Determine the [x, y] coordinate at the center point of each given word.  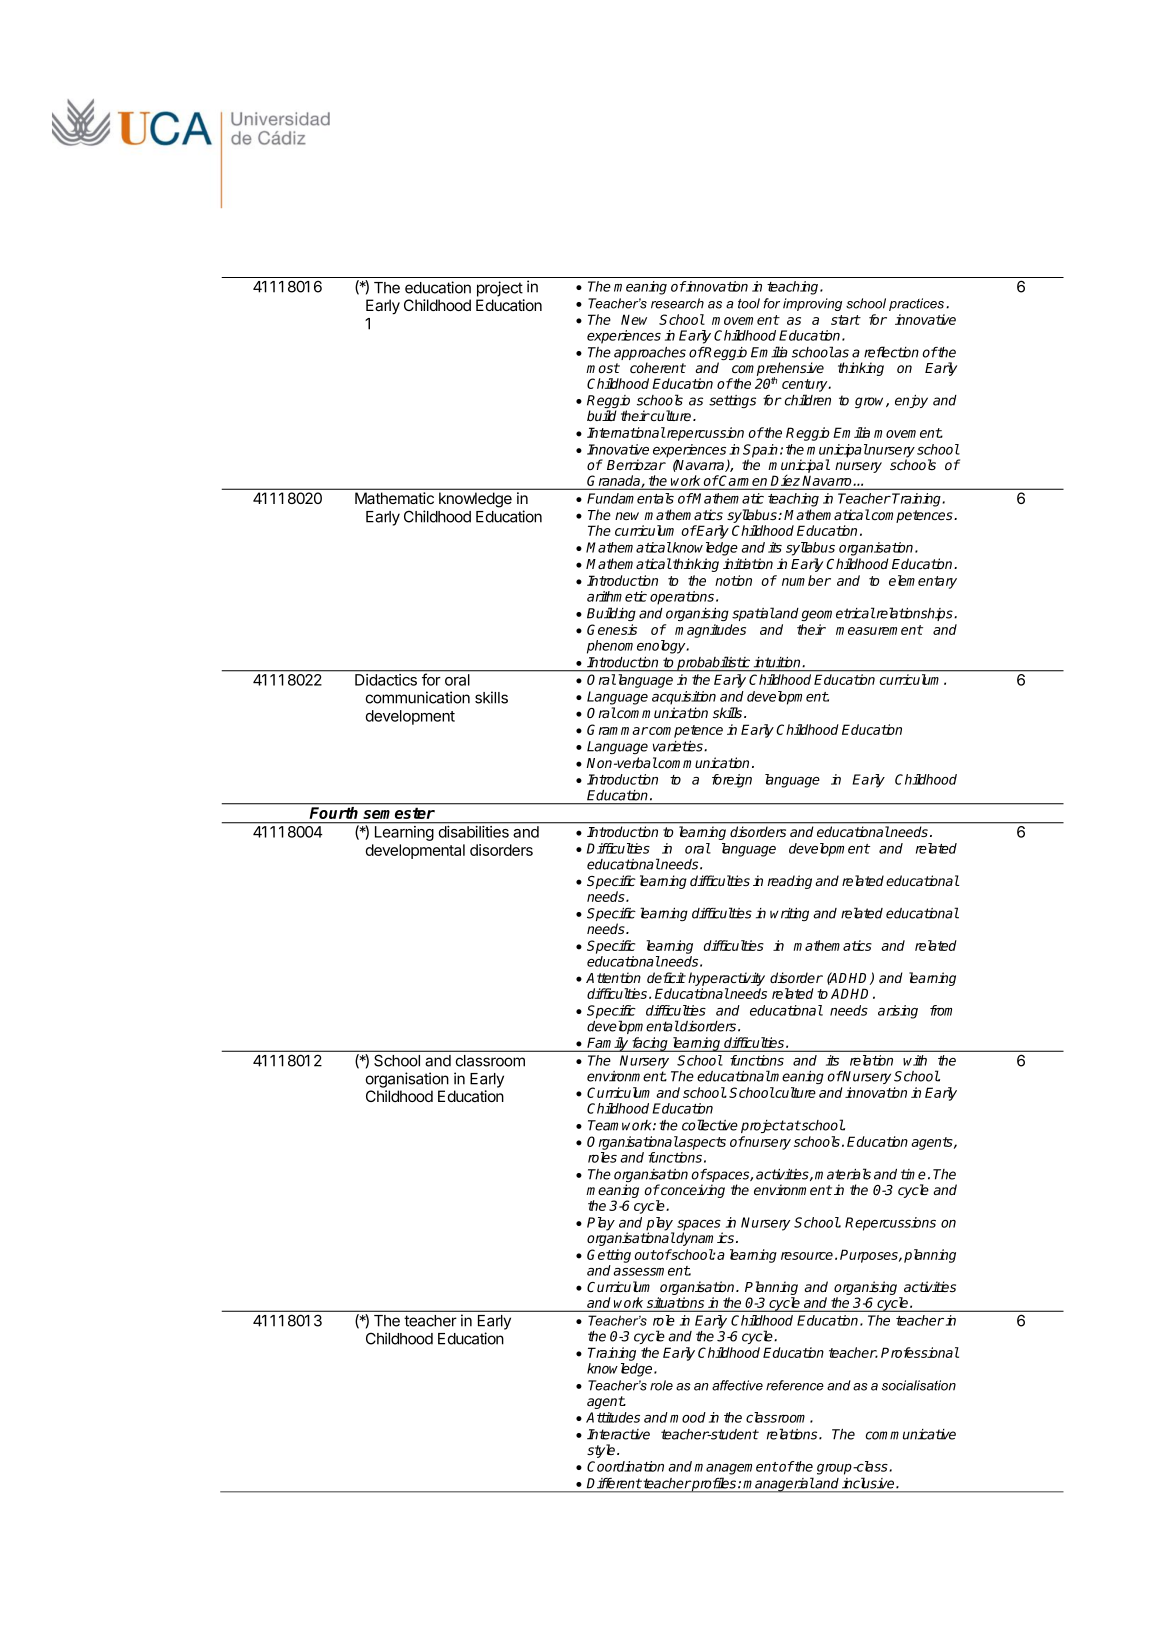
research [677, 303]
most [603, 368]
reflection [891, 352]
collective [710, 1125]
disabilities [474, 832]
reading [789, 882]
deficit [666, 977]
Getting [609, 1256]
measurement [879, 630]
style [602, 1451]
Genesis [612, 629]
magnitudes [710, 631]
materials [843, 1174]
